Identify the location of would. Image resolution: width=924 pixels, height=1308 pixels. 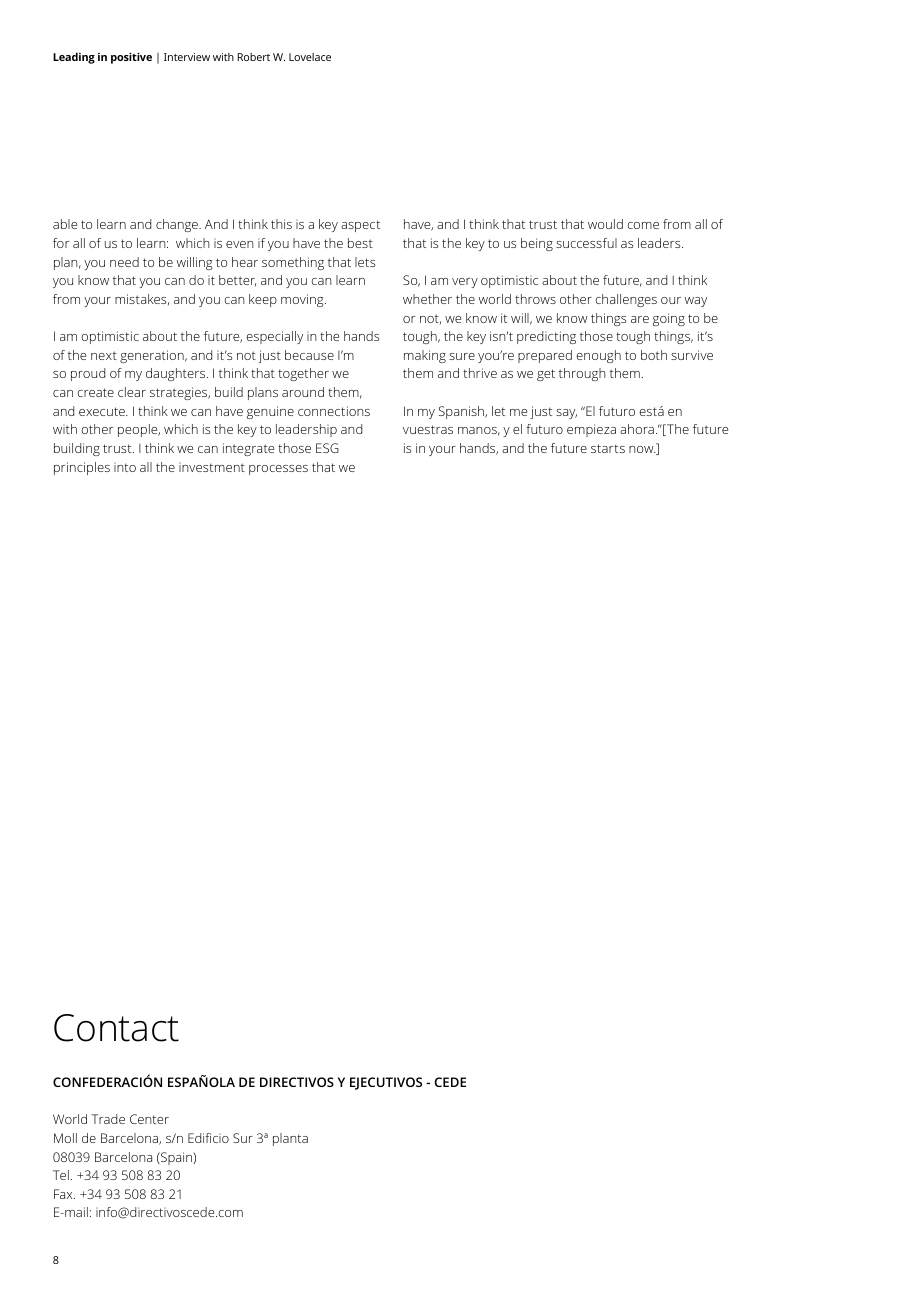
(605, 224).
